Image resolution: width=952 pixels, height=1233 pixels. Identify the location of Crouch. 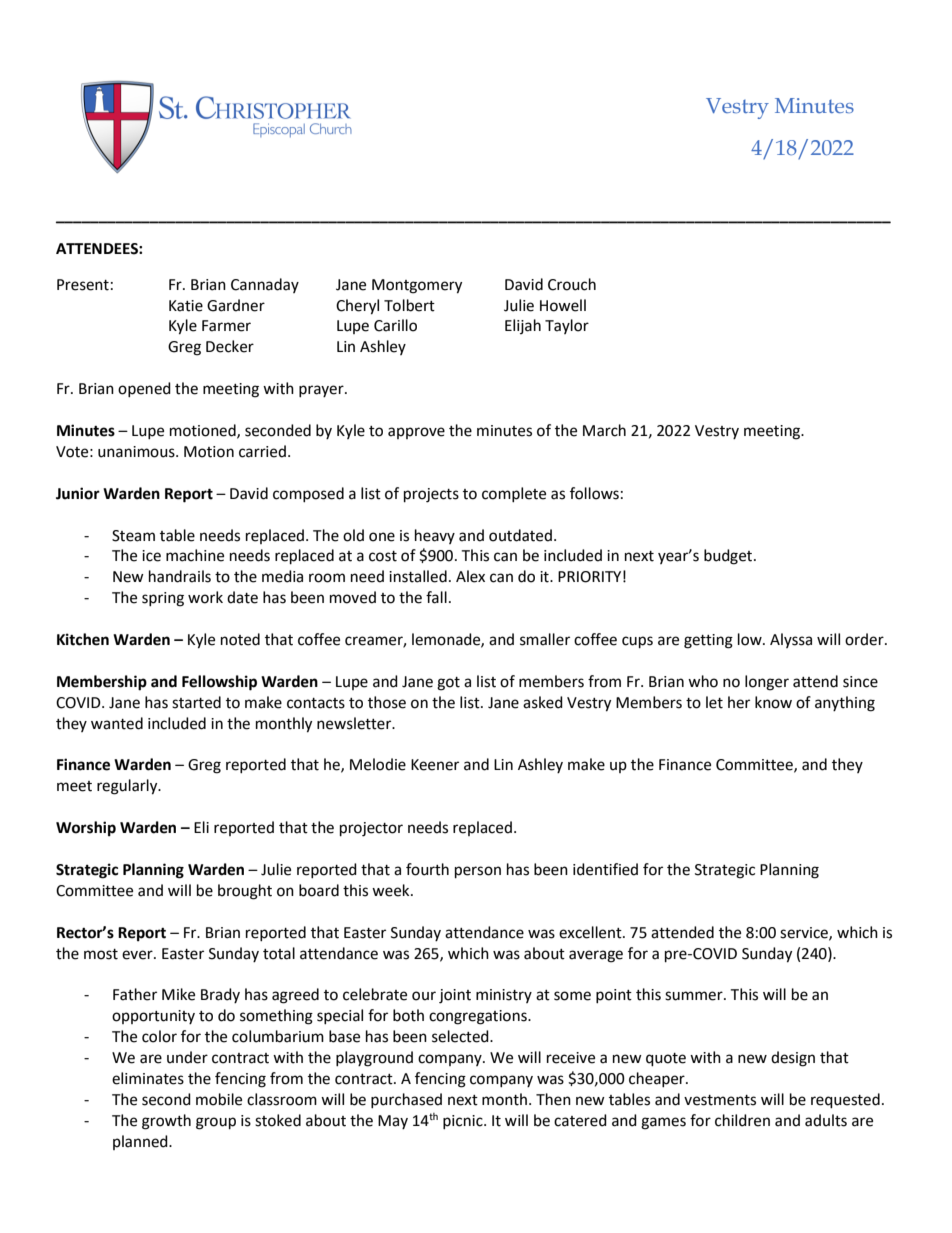
(572, 284).
